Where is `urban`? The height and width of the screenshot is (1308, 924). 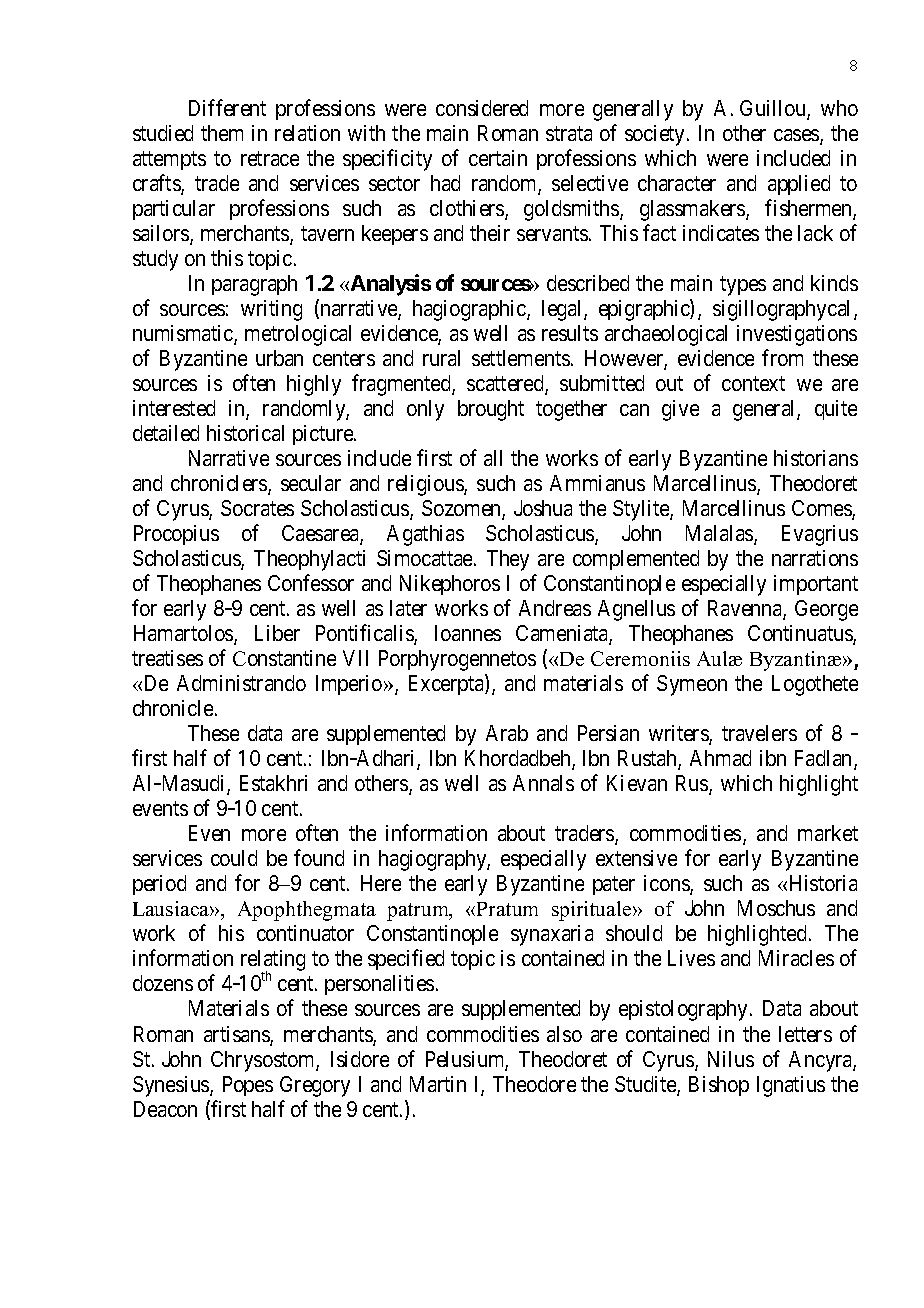
urban is located at coordinates (279, 358).
